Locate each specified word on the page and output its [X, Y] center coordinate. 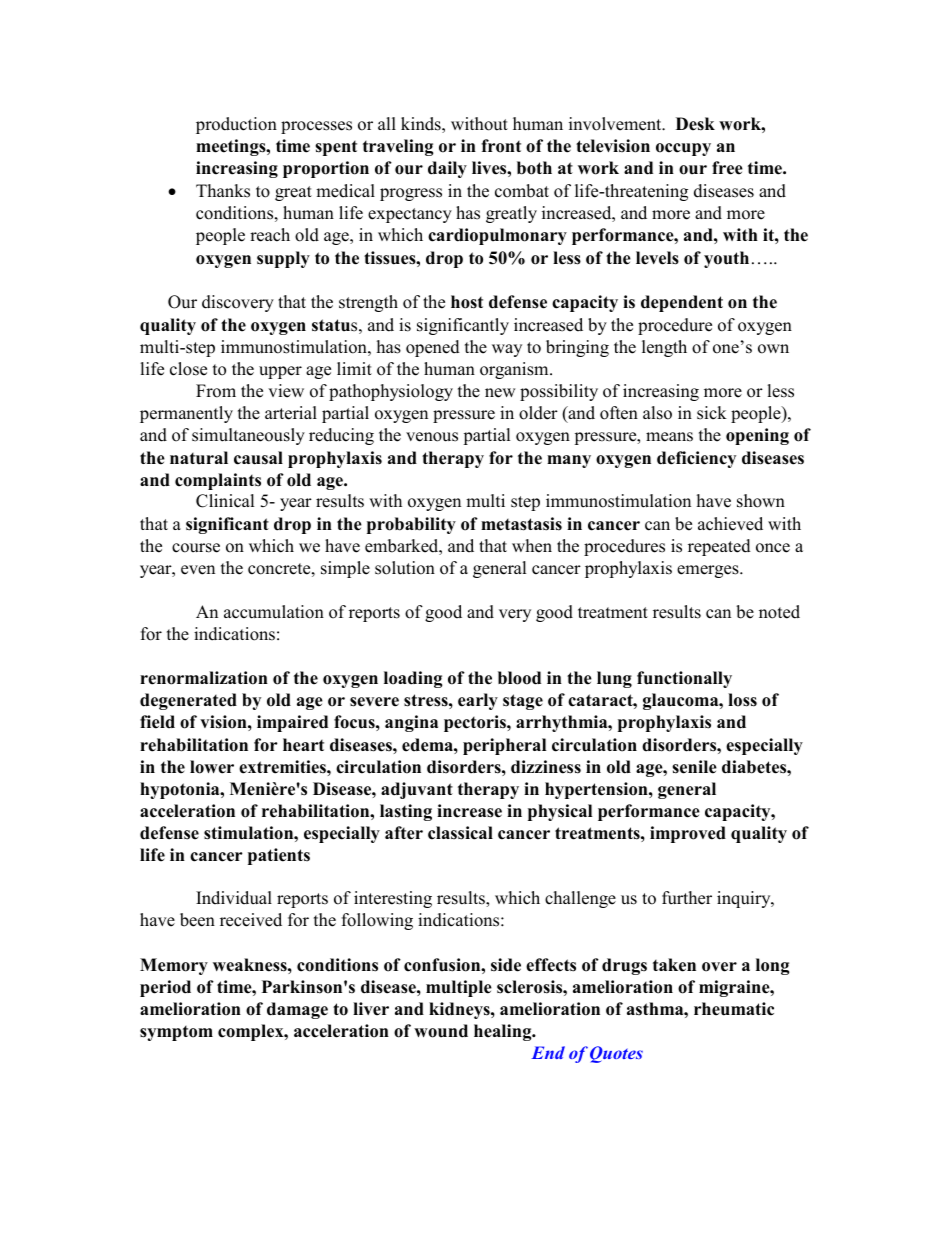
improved [688, 834]
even [198, 570]
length [664, 348]
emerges [709, 571]
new [500, 393]
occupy [683, 149]
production [236, 125]
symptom [176, 1033]
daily [447, 169]
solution [405, 568]
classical [460, 833]
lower [212, 767]
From [216, 391]
